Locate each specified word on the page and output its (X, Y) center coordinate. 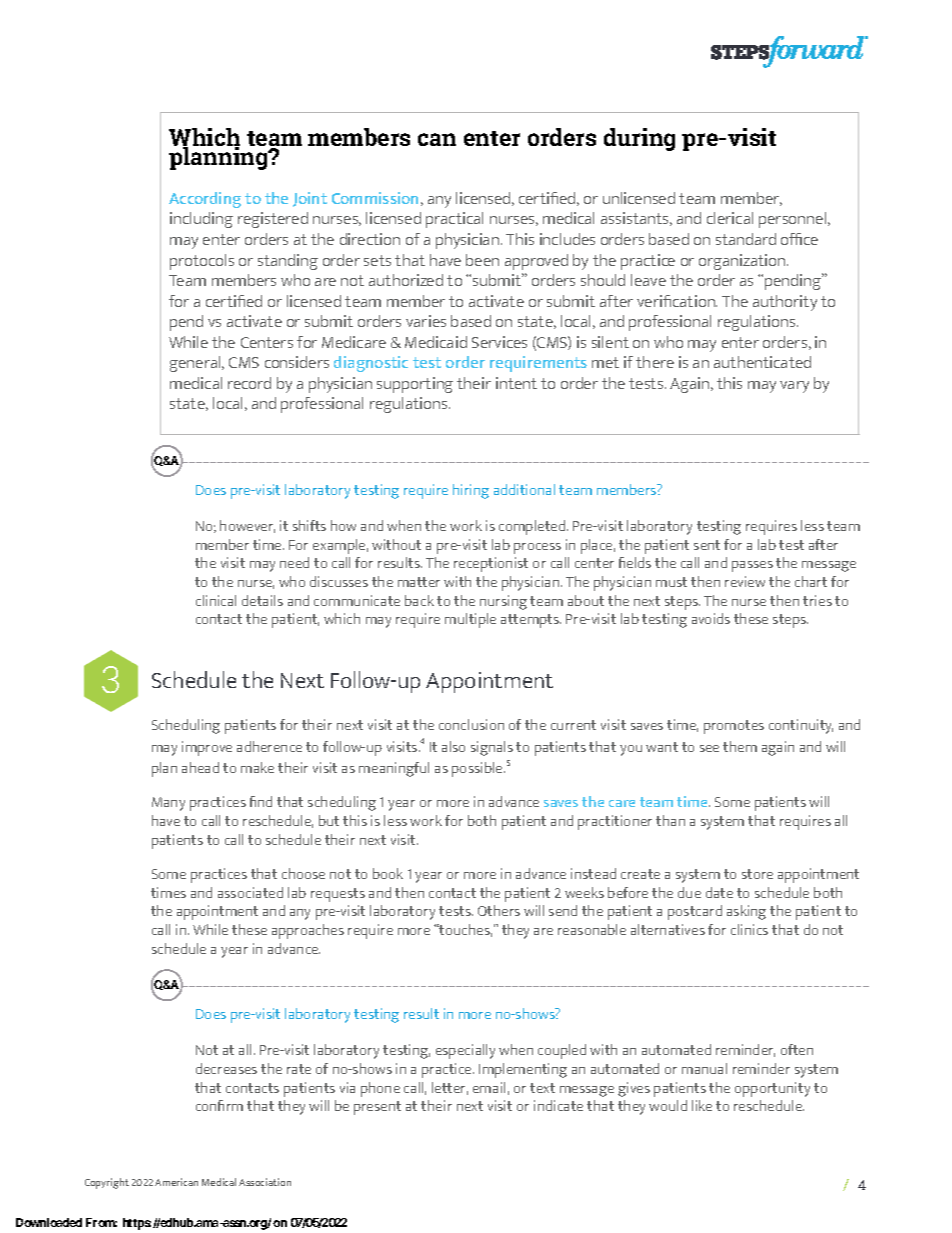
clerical (730, 218)
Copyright (107, 1183)
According (205, 200)
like (702, 1105)
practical (454, 220)
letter (450, 1088)
